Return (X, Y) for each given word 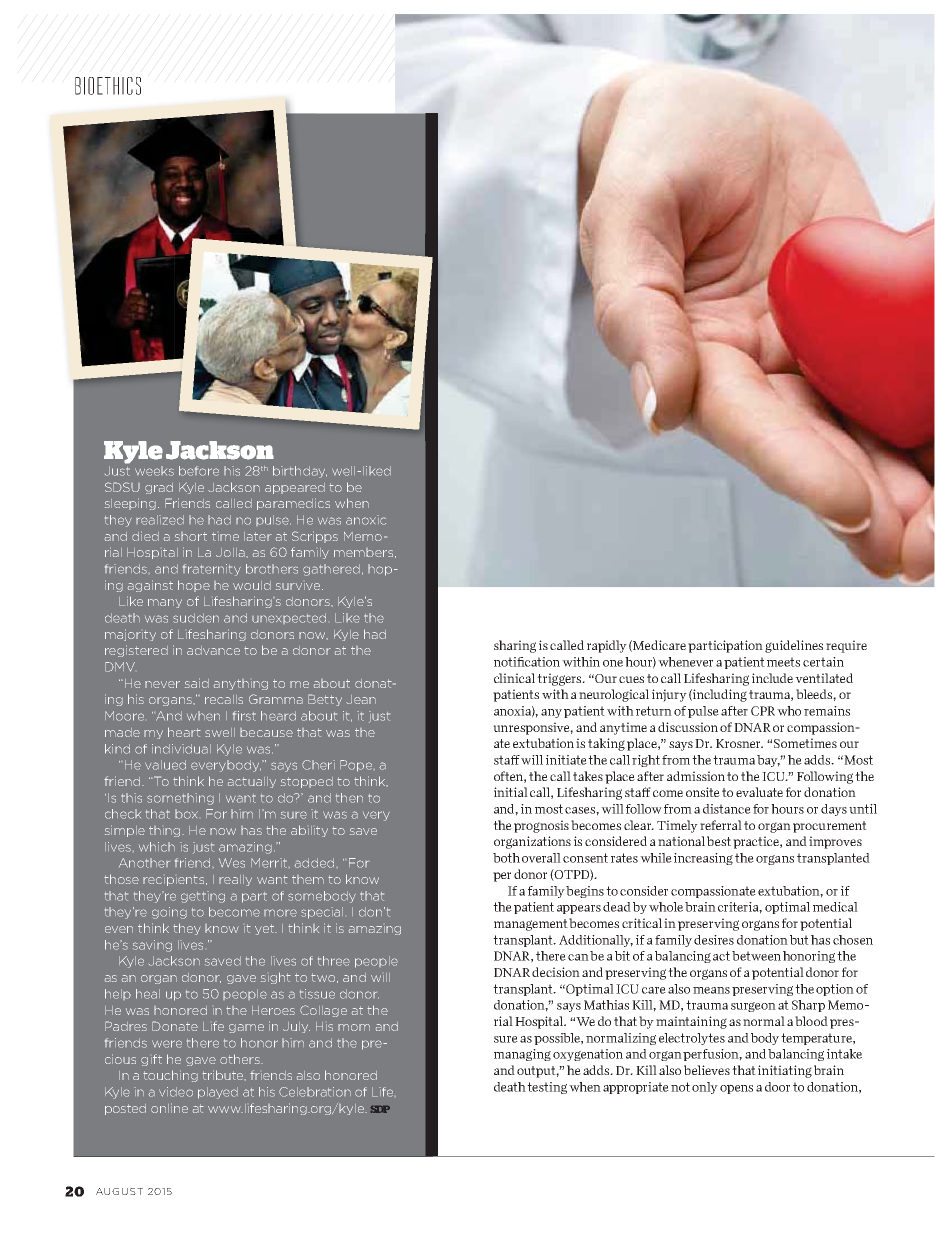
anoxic (366, 520)
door (777, 1087)
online (169, 1108)
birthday (300, 472)
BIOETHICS (108, 86)
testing (547, 1088)
